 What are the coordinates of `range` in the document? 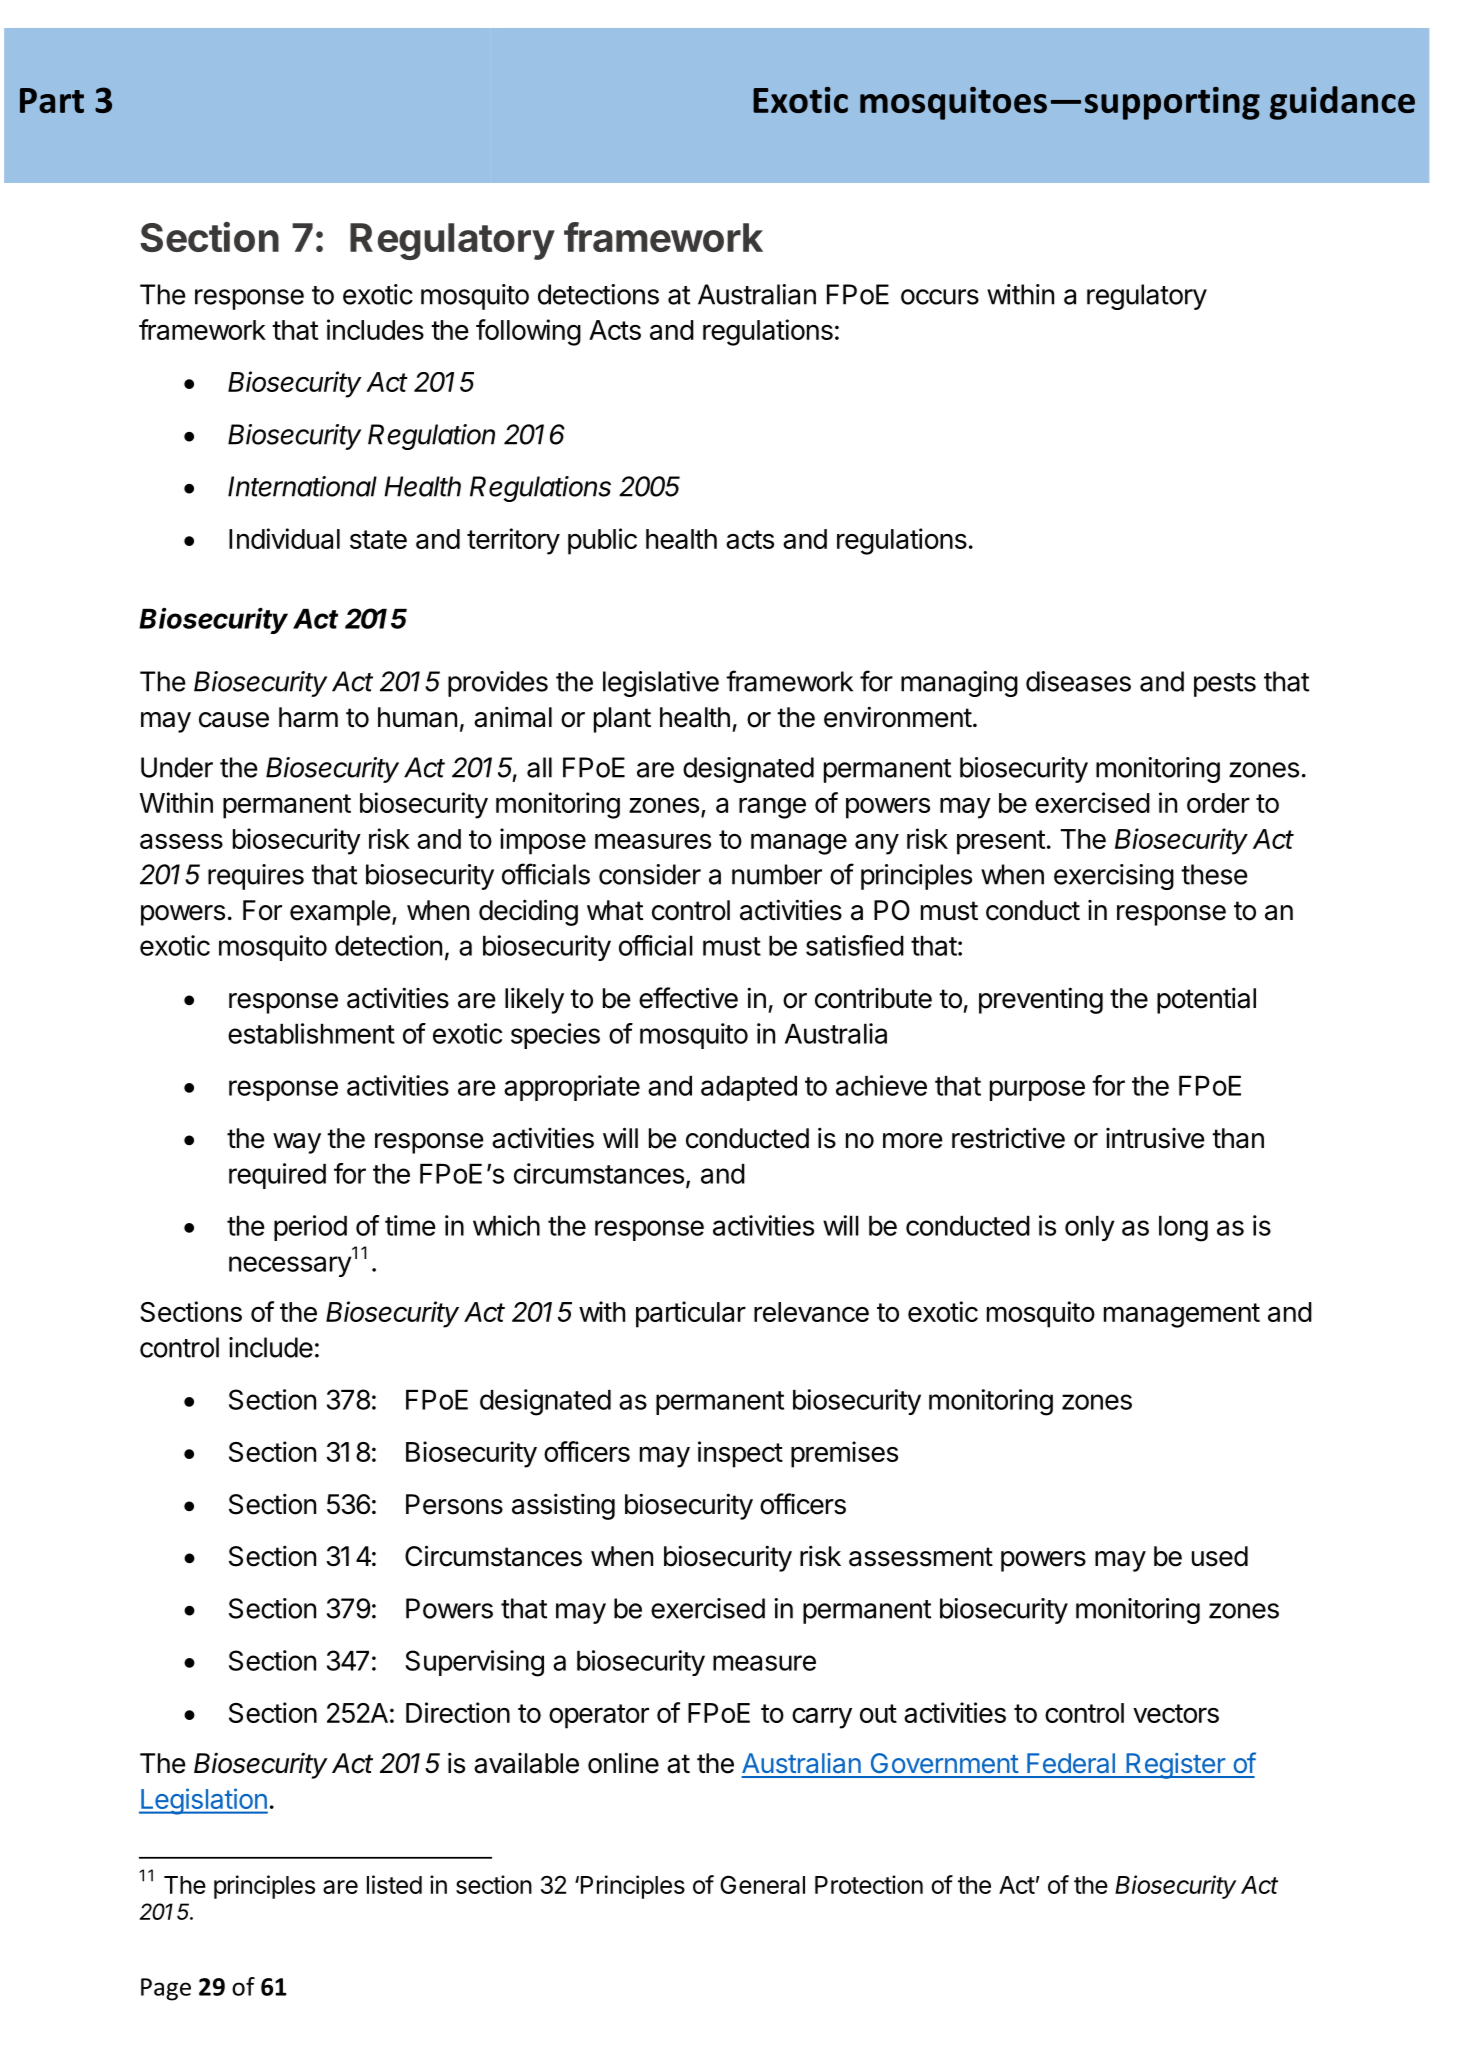 It's located at (772, 808).
